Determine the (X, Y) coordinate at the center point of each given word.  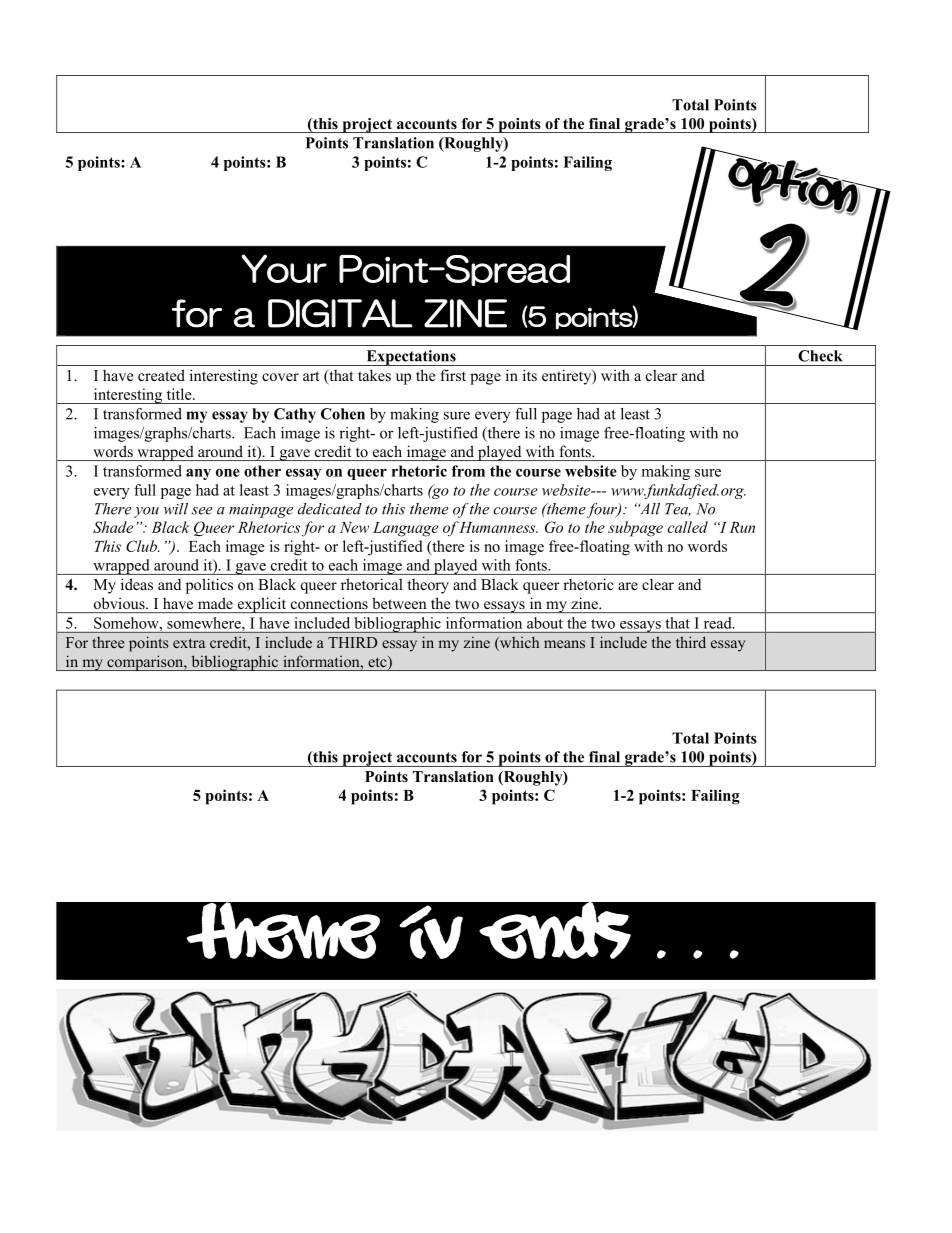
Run (742, 527)
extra (189, 643)
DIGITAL (340, 313)
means (564, 644)
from (468, 471)
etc (378, 663)
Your (284, 268)
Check (820, 356)
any (198, 474)
